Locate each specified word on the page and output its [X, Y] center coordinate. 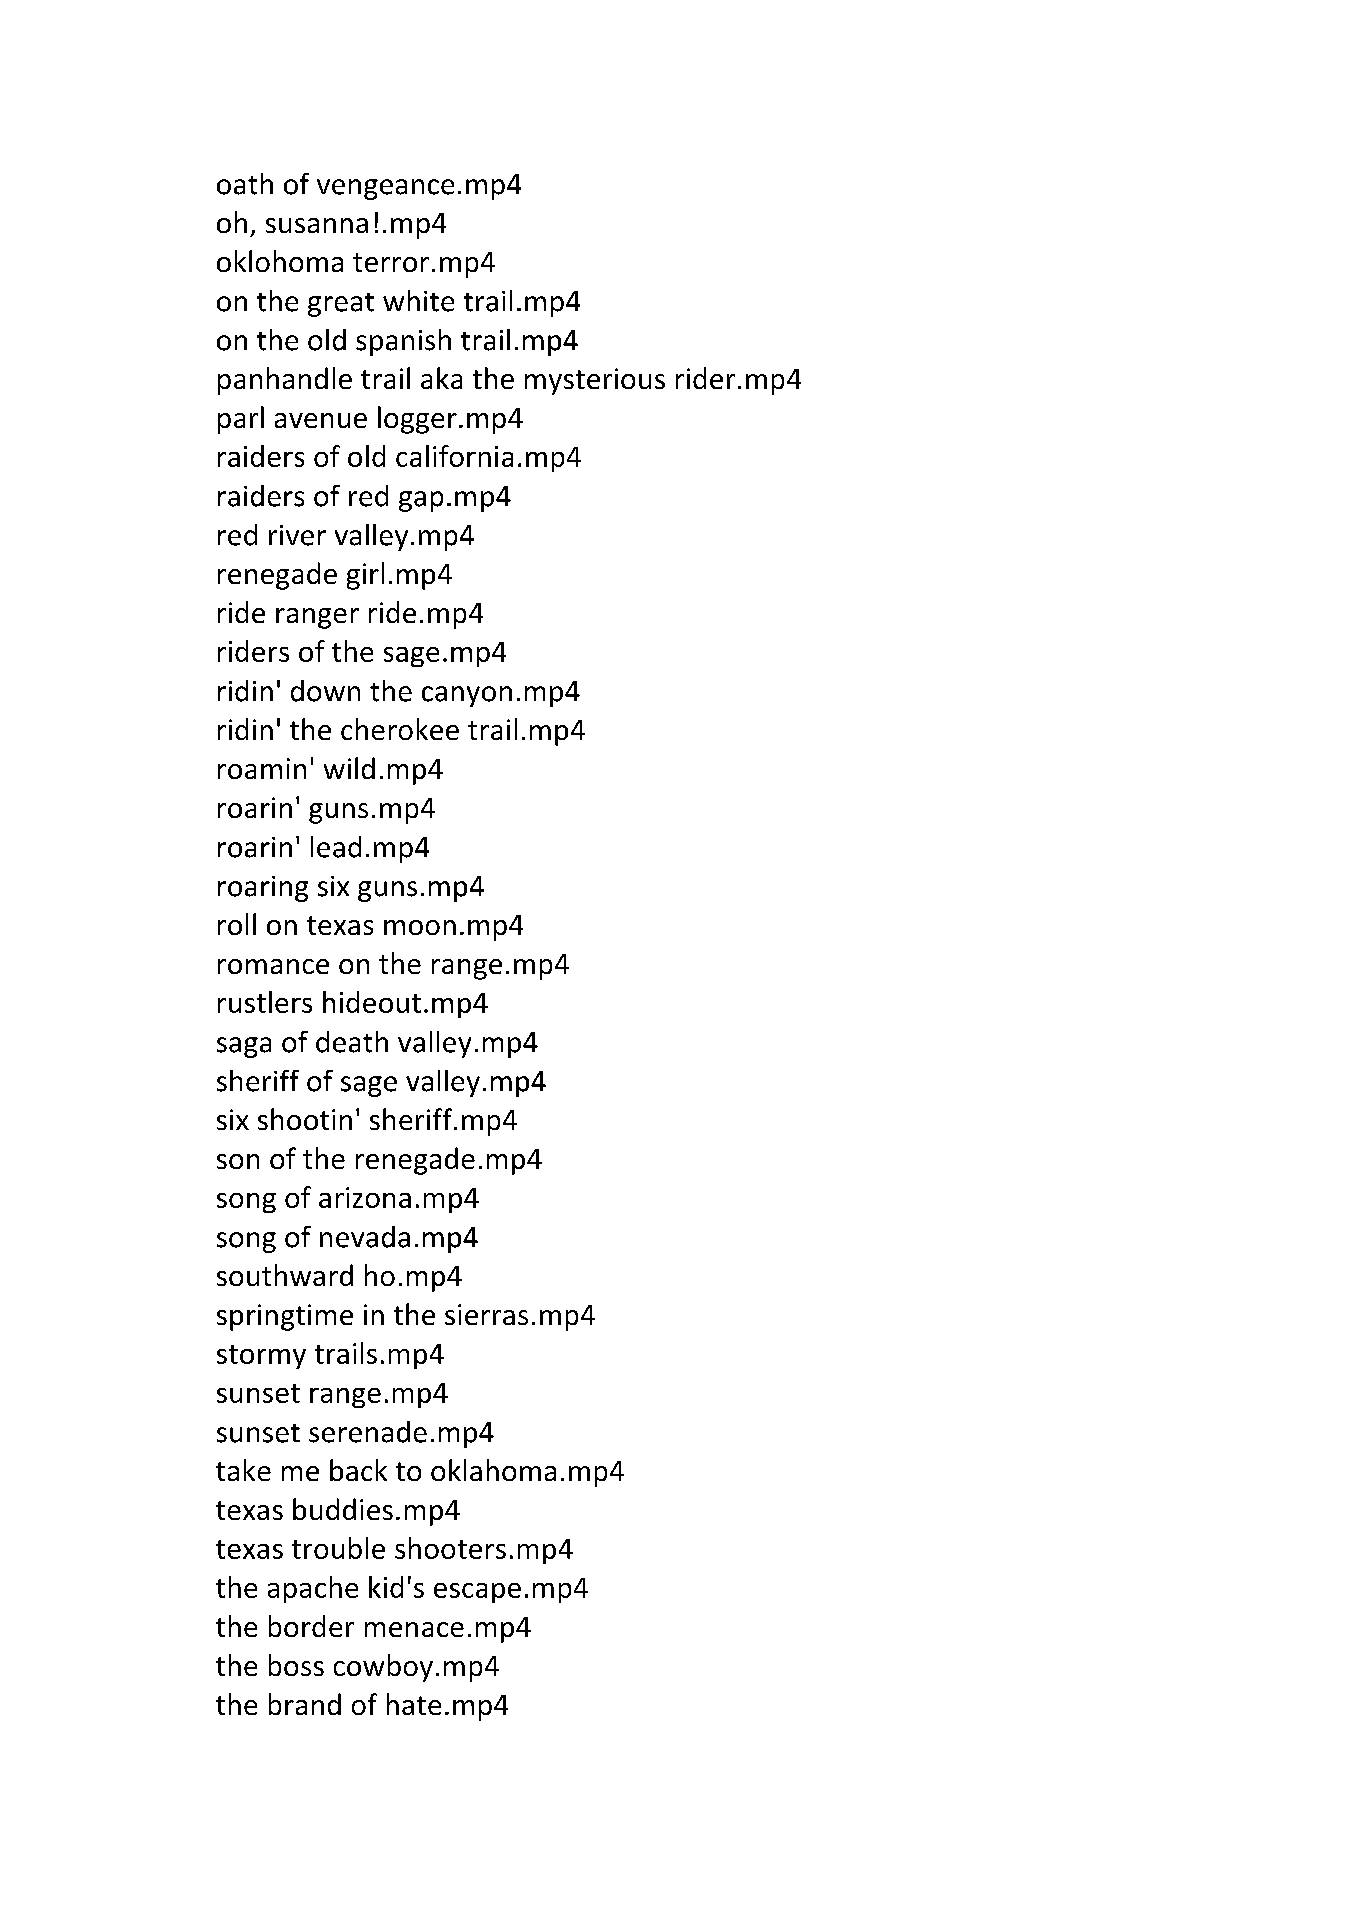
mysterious [595, 381]
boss [296, 1665]
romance [273, 966]
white [418, 301]
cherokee [400, 729]
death [352, 1042]
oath [245, 184]
